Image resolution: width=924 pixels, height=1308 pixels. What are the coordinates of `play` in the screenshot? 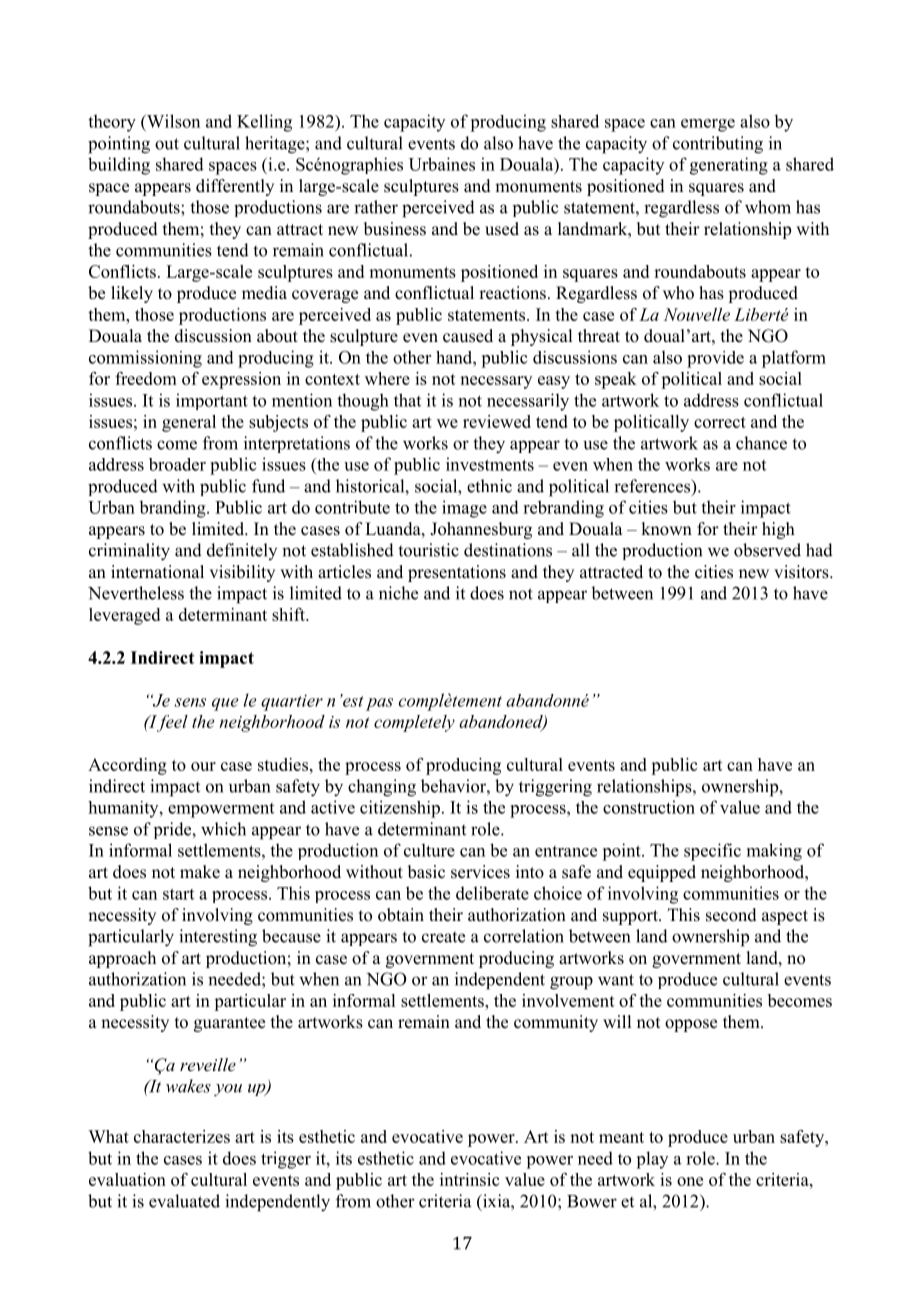 It's located at (652, 1160).
